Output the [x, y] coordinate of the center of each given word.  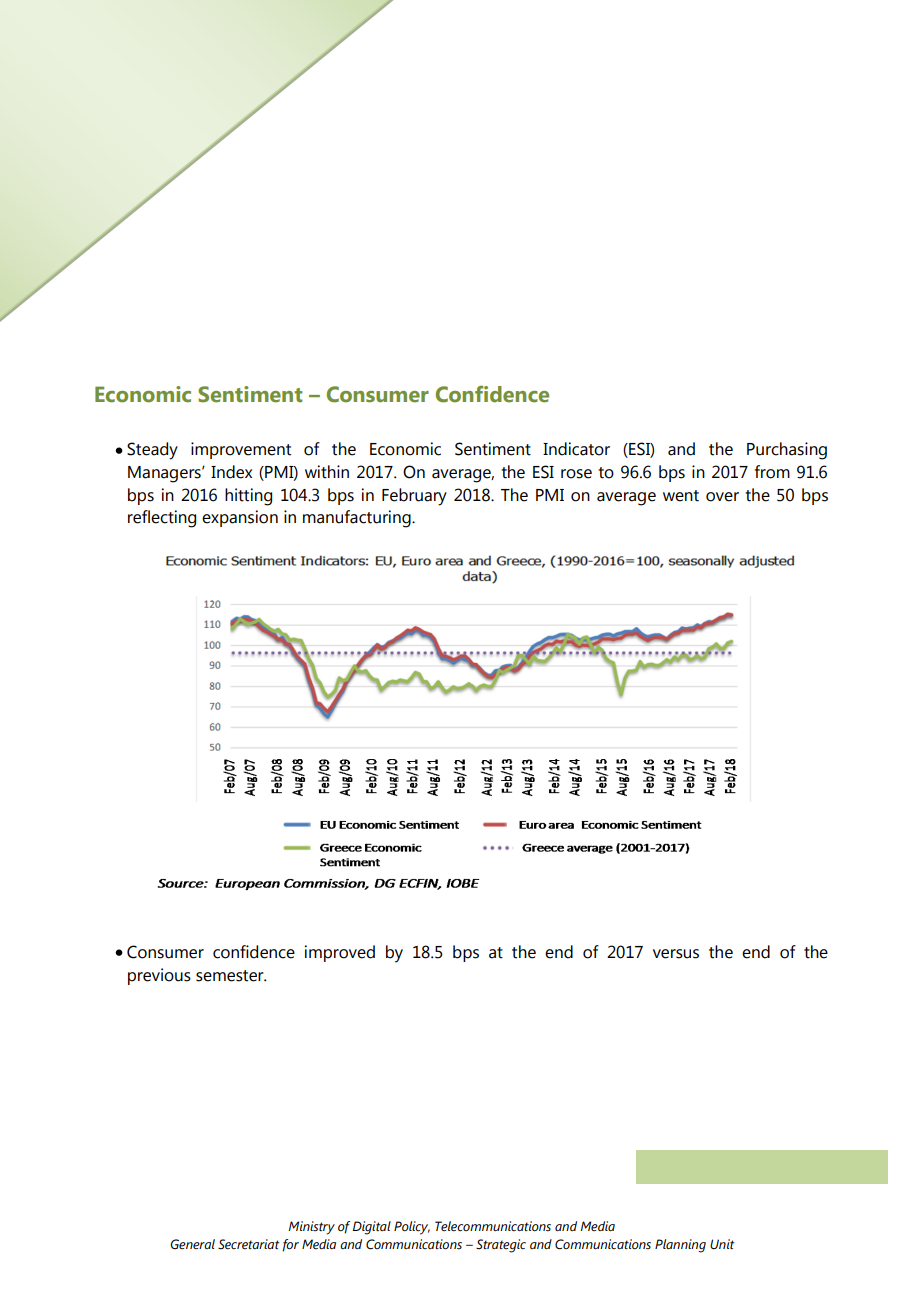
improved [340, 953]
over [722, 497]
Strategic [501, 1246]
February [414, 497]
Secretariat [249, 1244]
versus [676, 954]
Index [231, 472]
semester [231, 976]
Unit [722, 1244]
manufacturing [358, 519]
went [681, 496]
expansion [240, 518]
